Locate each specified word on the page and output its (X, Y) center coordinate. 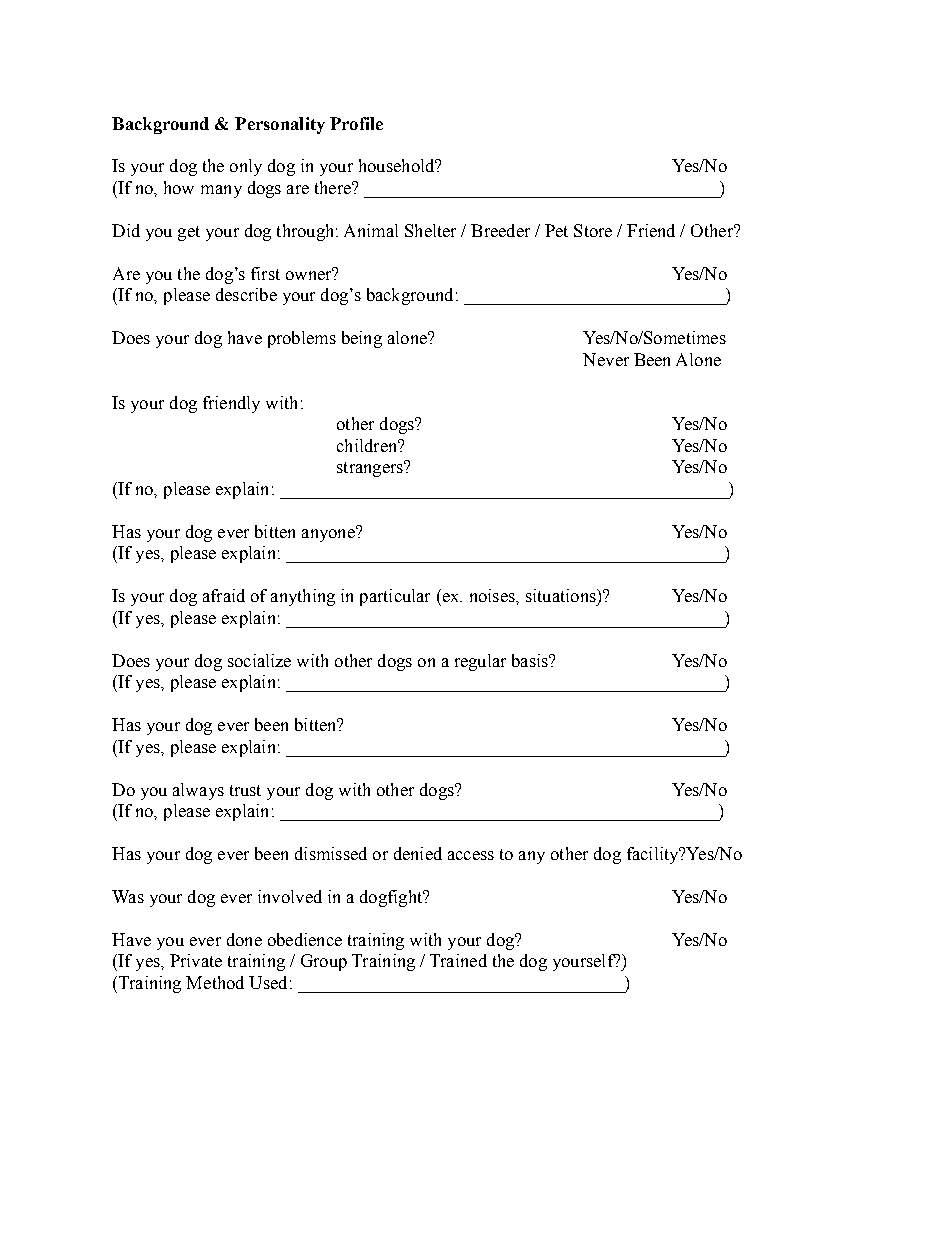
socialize (259, 660)
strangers (371, 469)
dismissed (331, 853)
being (362, 339)
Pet (556, 230)
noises (493, 595)
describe (246, 294)
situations (562, 595)
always (198, 791)
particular (395, 597)
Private (196, 960)
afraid (224, 595)
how (179, 187)
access (471, 855)
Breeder (500, 230)
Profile (356, 123)
